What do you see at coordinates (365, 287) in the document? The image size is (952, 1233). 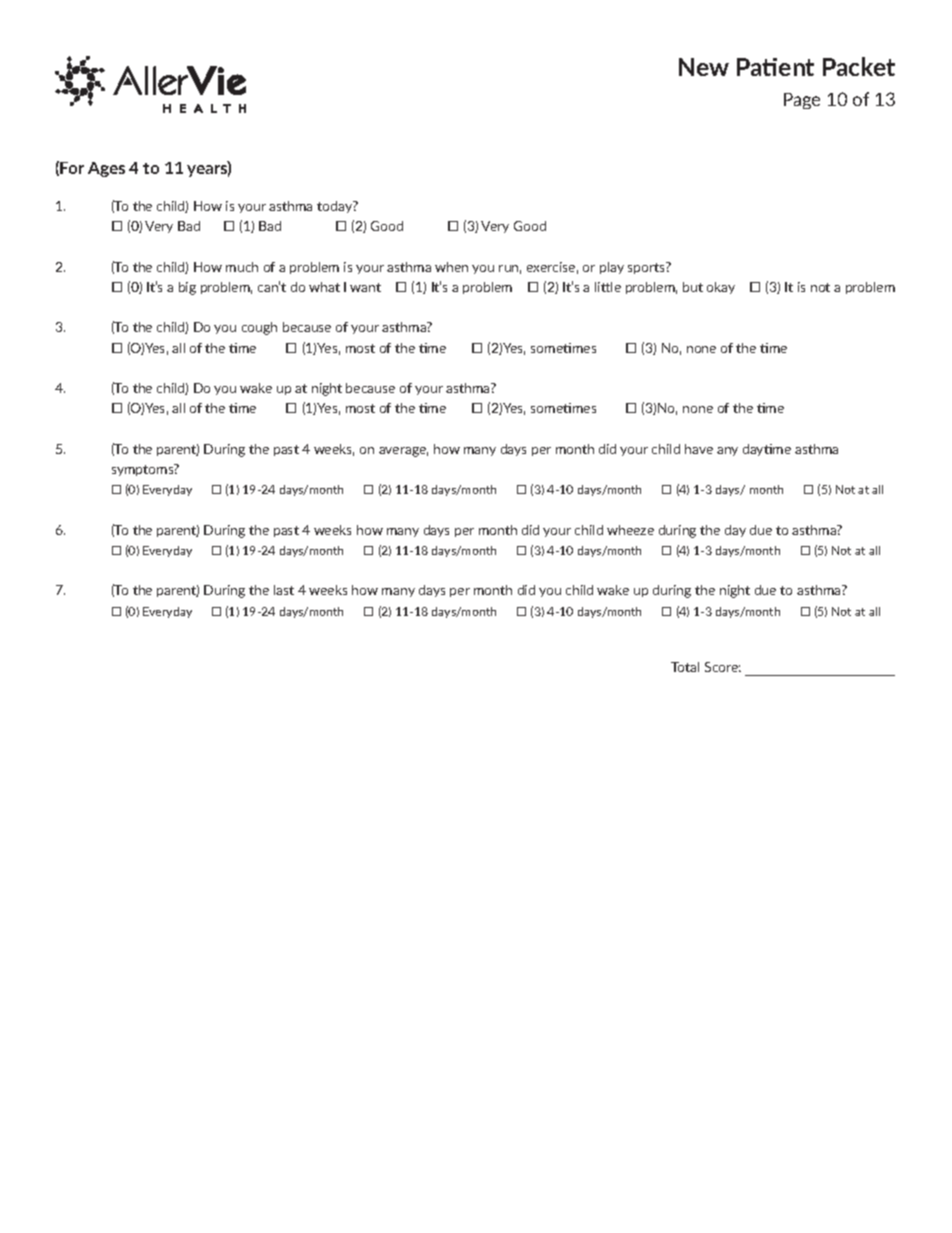 I see `want` at bounding box center [365, 287].
